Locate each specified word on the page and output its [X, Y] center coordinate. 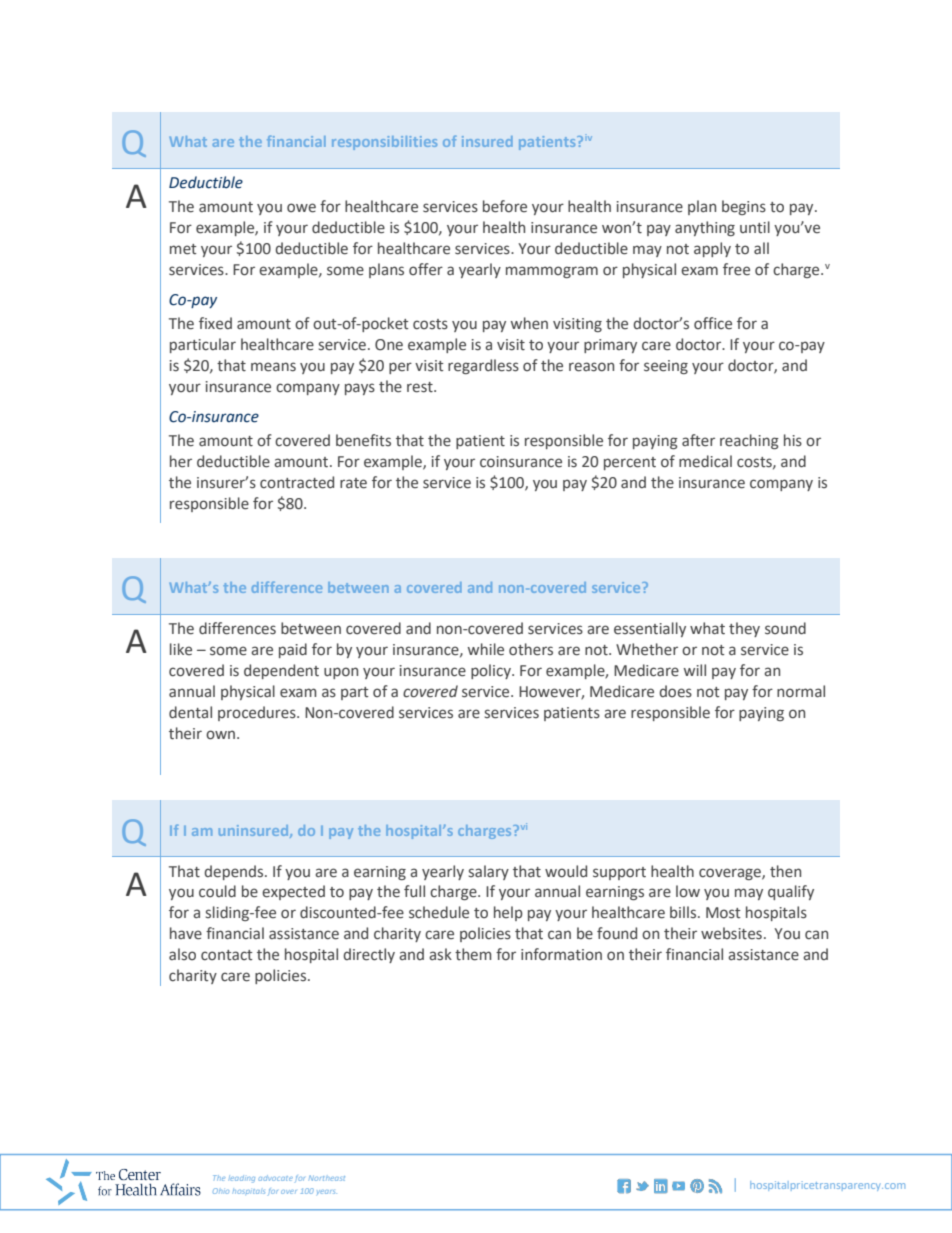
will [695, 670]
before [505, 206]
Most [723, 913]
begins [744, 207]
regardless [483, 366]
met [183, 249]
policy [492, 671]
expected [293, 892]
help [508, 913]
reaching [749, 441]
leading [241, 1179]
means [273, 367]
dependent [281, 671]
